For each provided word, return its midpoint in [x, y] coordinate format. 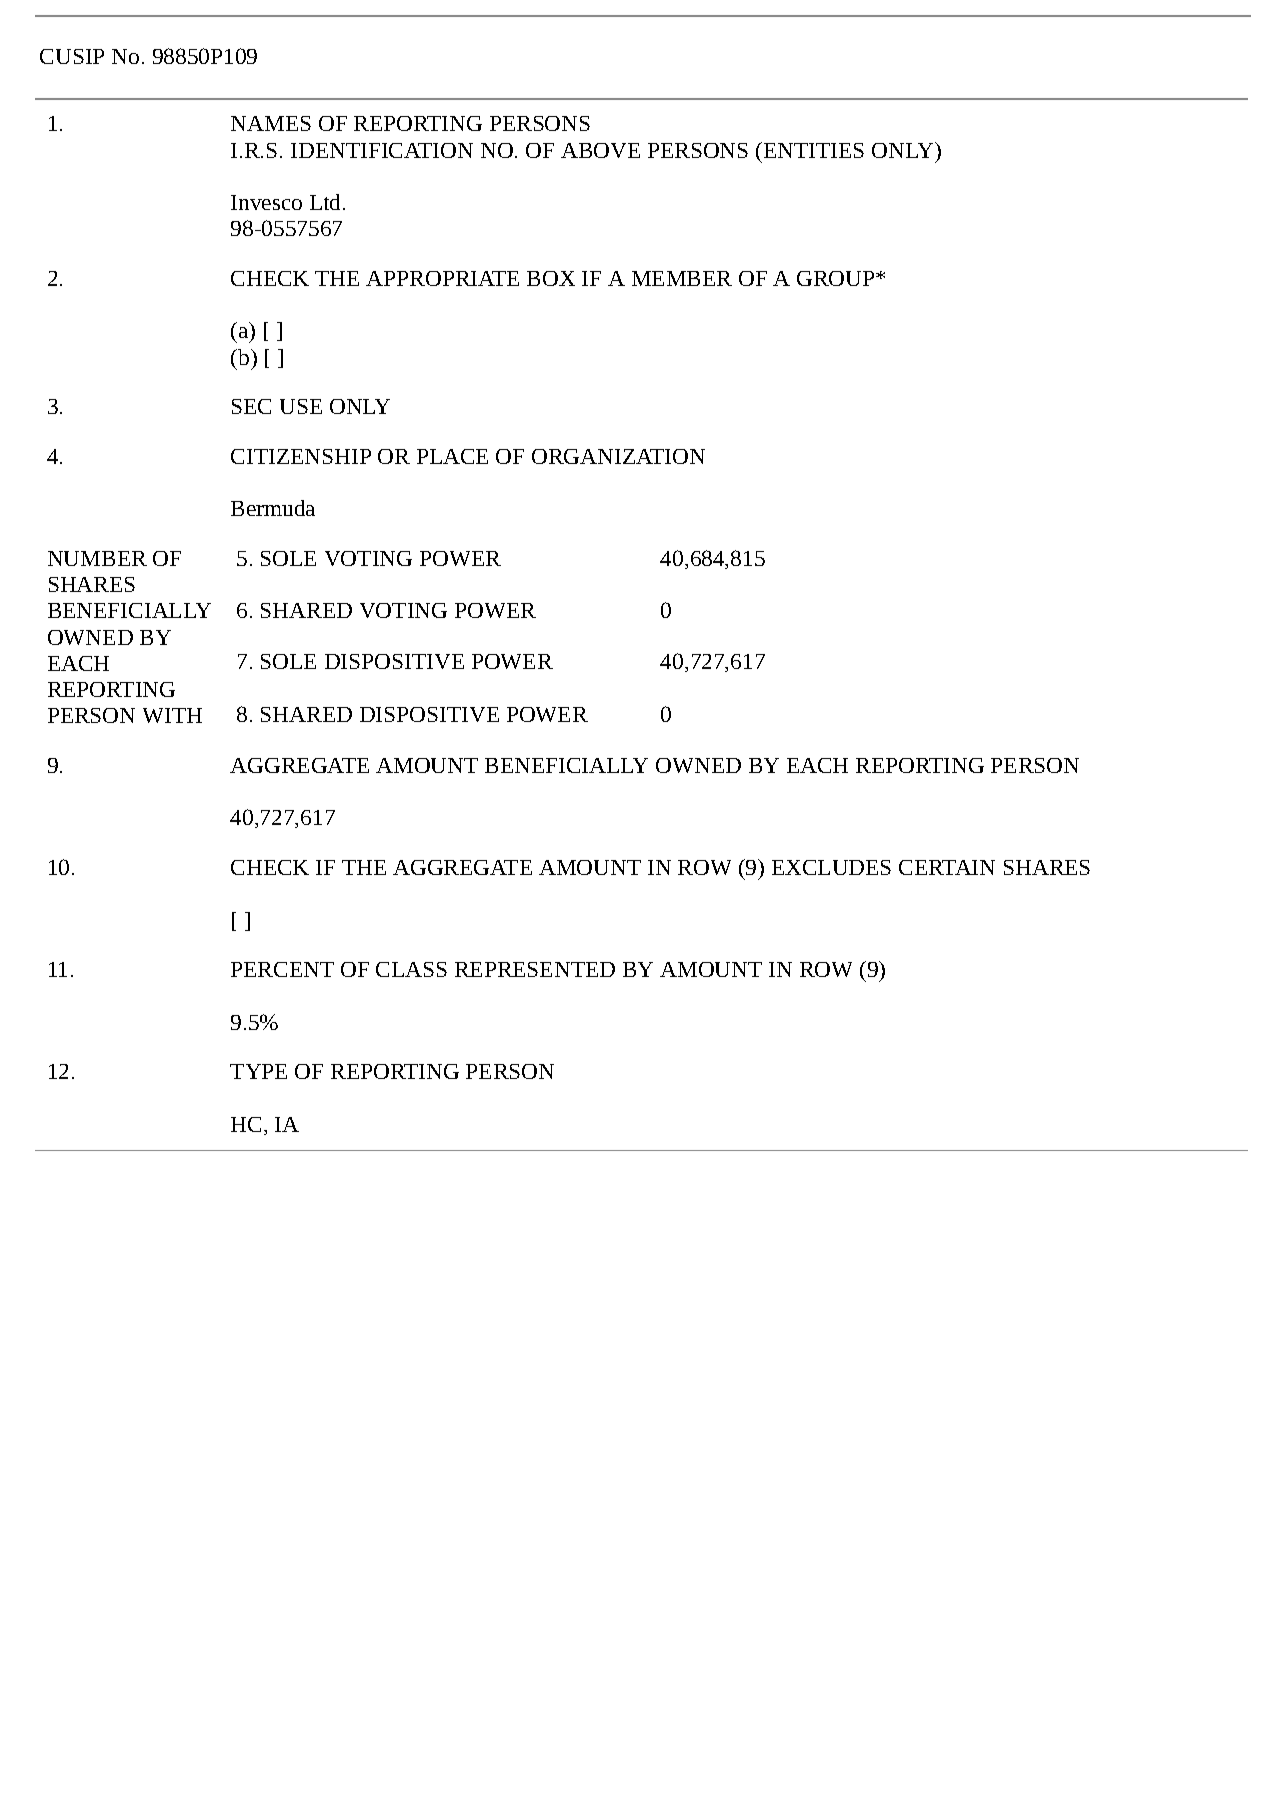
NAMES [271, 123]
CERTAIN [947, 867]
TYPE [258, 1071]
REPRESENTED [535, 969]
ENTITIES [812, 150]
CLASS [411, 969]
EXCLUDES [831, 867]
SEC [251, 406]
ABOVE [600, 150]
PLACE [452, 456]
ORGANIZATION [618, 456]
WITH [172, 715]
